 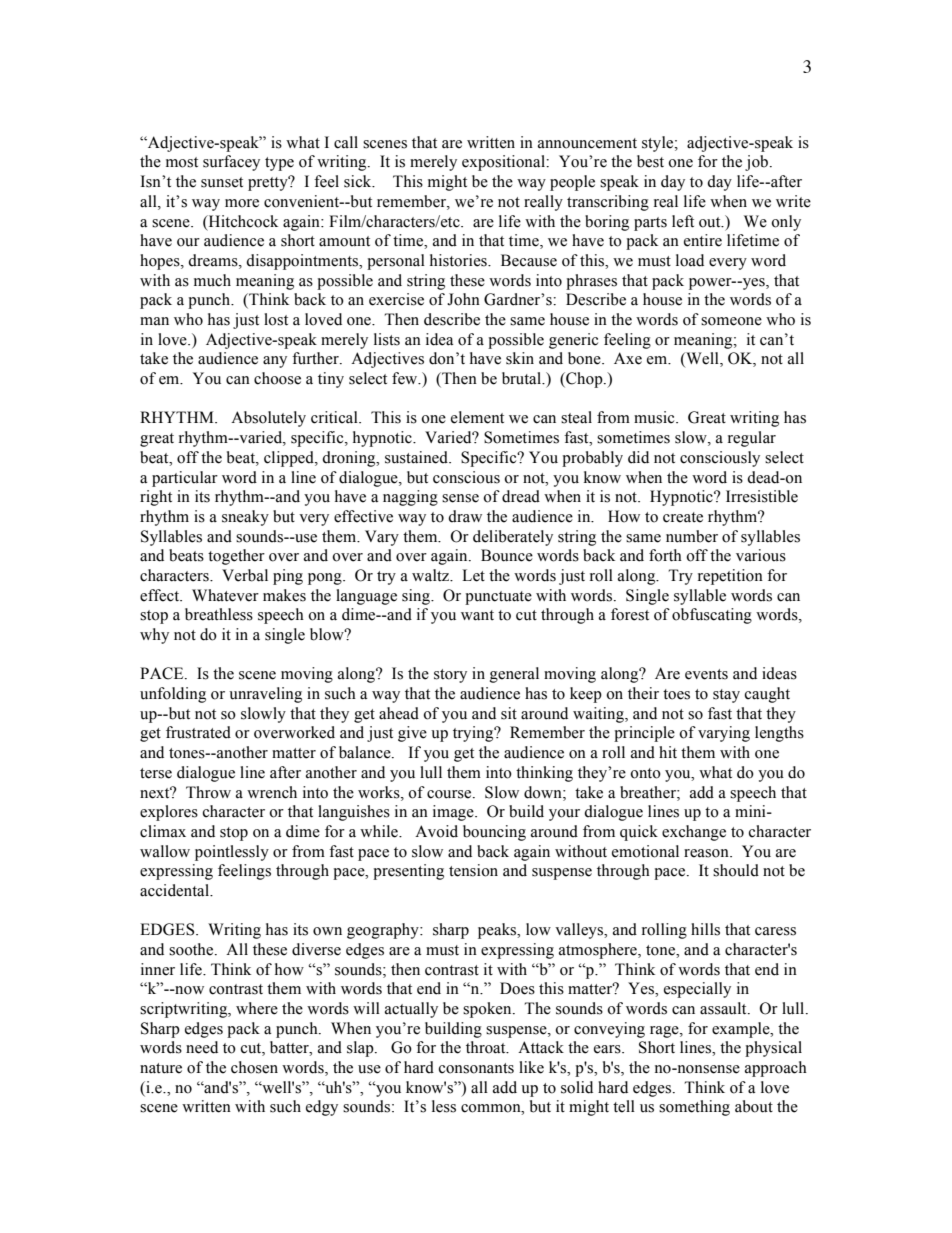 I want to click on trying, so click(x=474, y=734).
